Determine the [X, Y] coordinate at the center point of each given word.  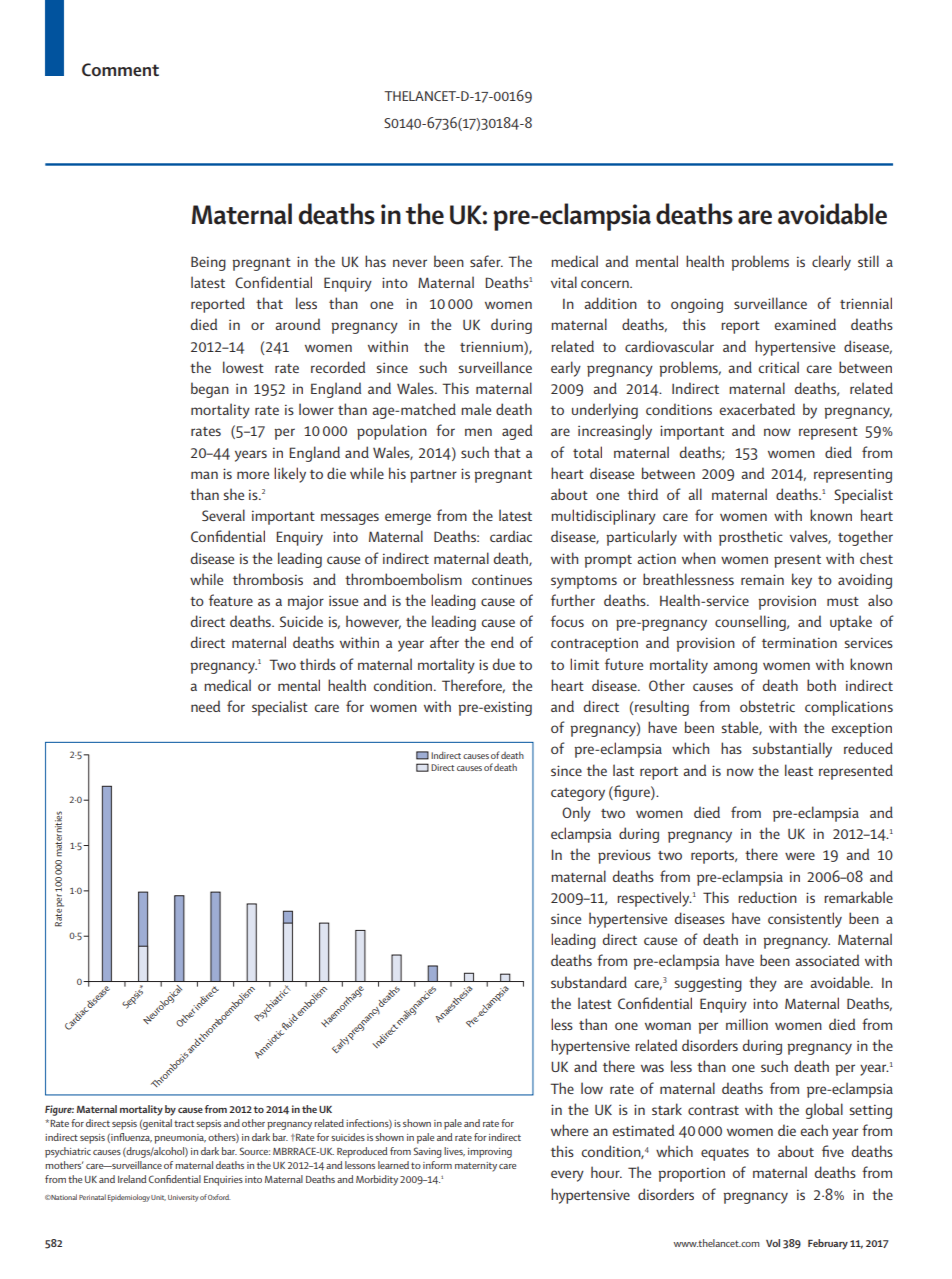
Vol [773, 1243]
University [183, 1198]
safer [486, 261]
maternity [476, 1167]
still [868, 261]
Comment [120, 69]
